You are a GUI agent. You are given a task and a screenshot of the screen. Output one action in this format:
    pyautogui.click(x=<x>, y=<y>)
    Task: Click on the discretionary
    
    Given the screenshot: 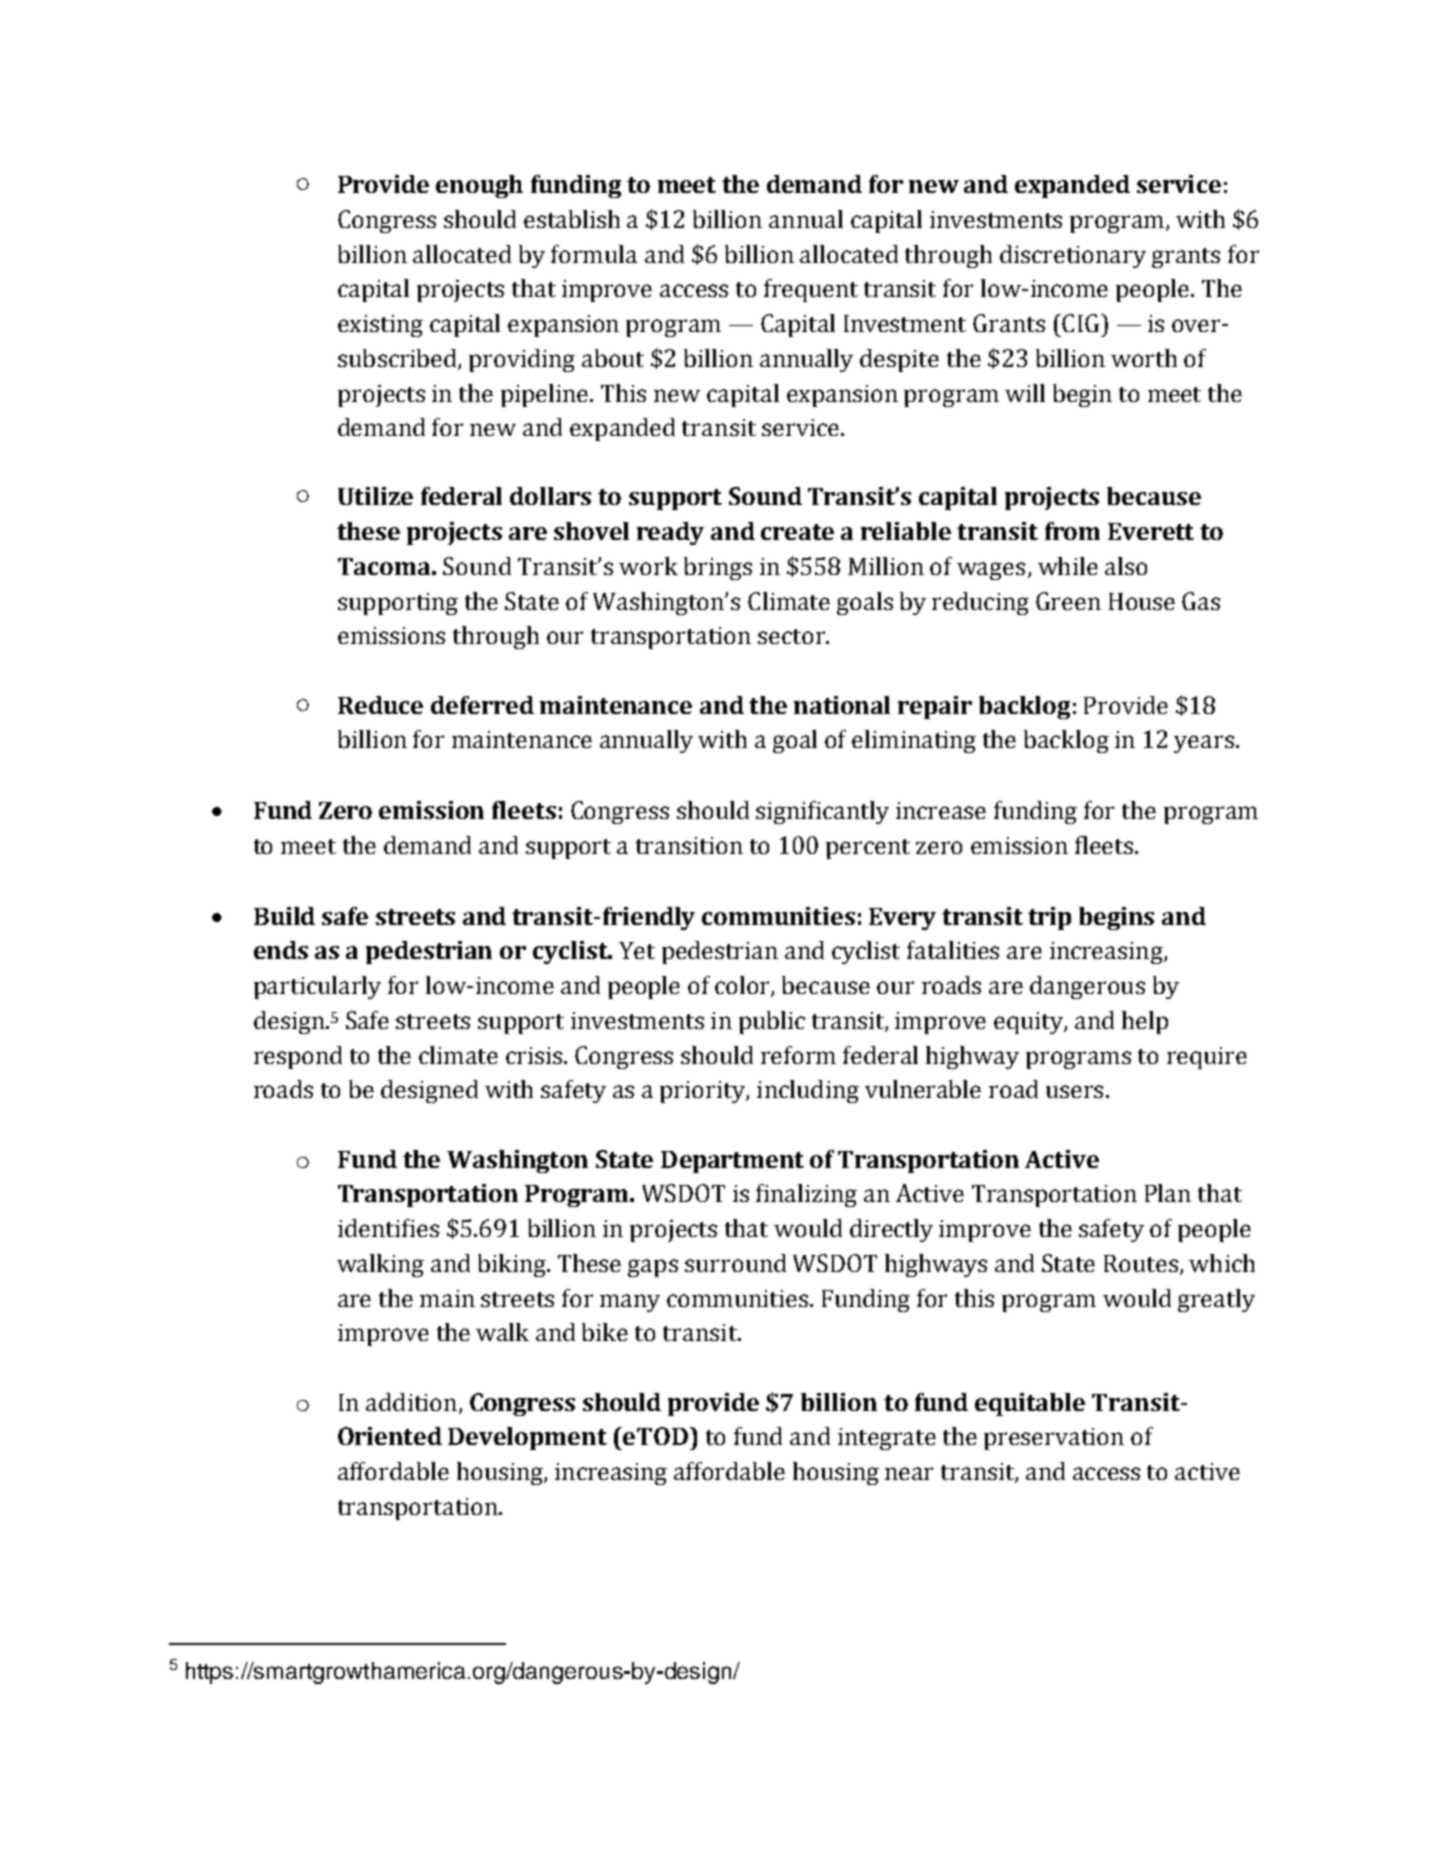 What is the action you would take?
    pyautogui.click(x=1073, y=256)
